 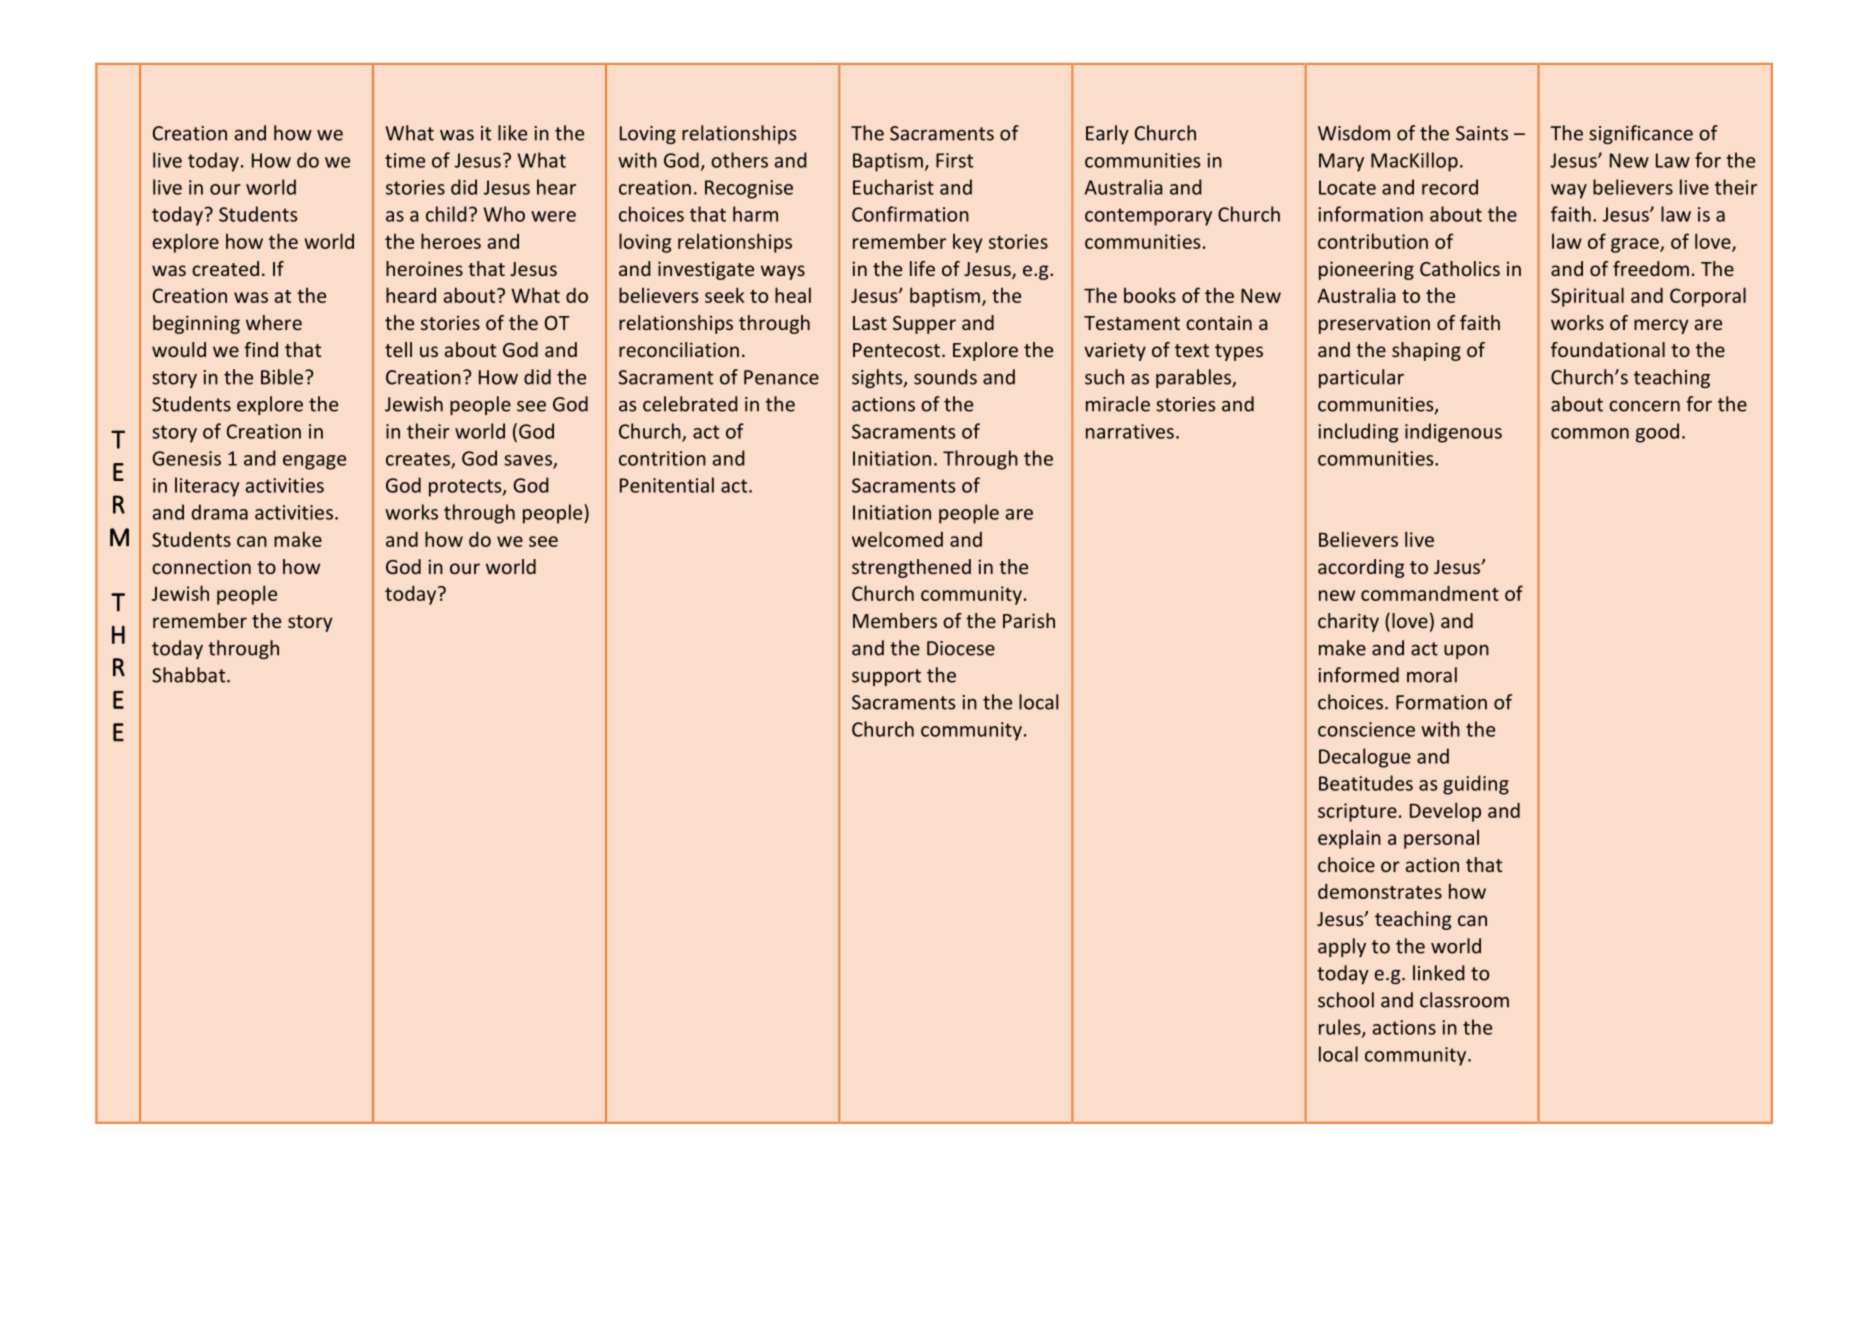 I want to click on time, so click(x=405, y=160).
